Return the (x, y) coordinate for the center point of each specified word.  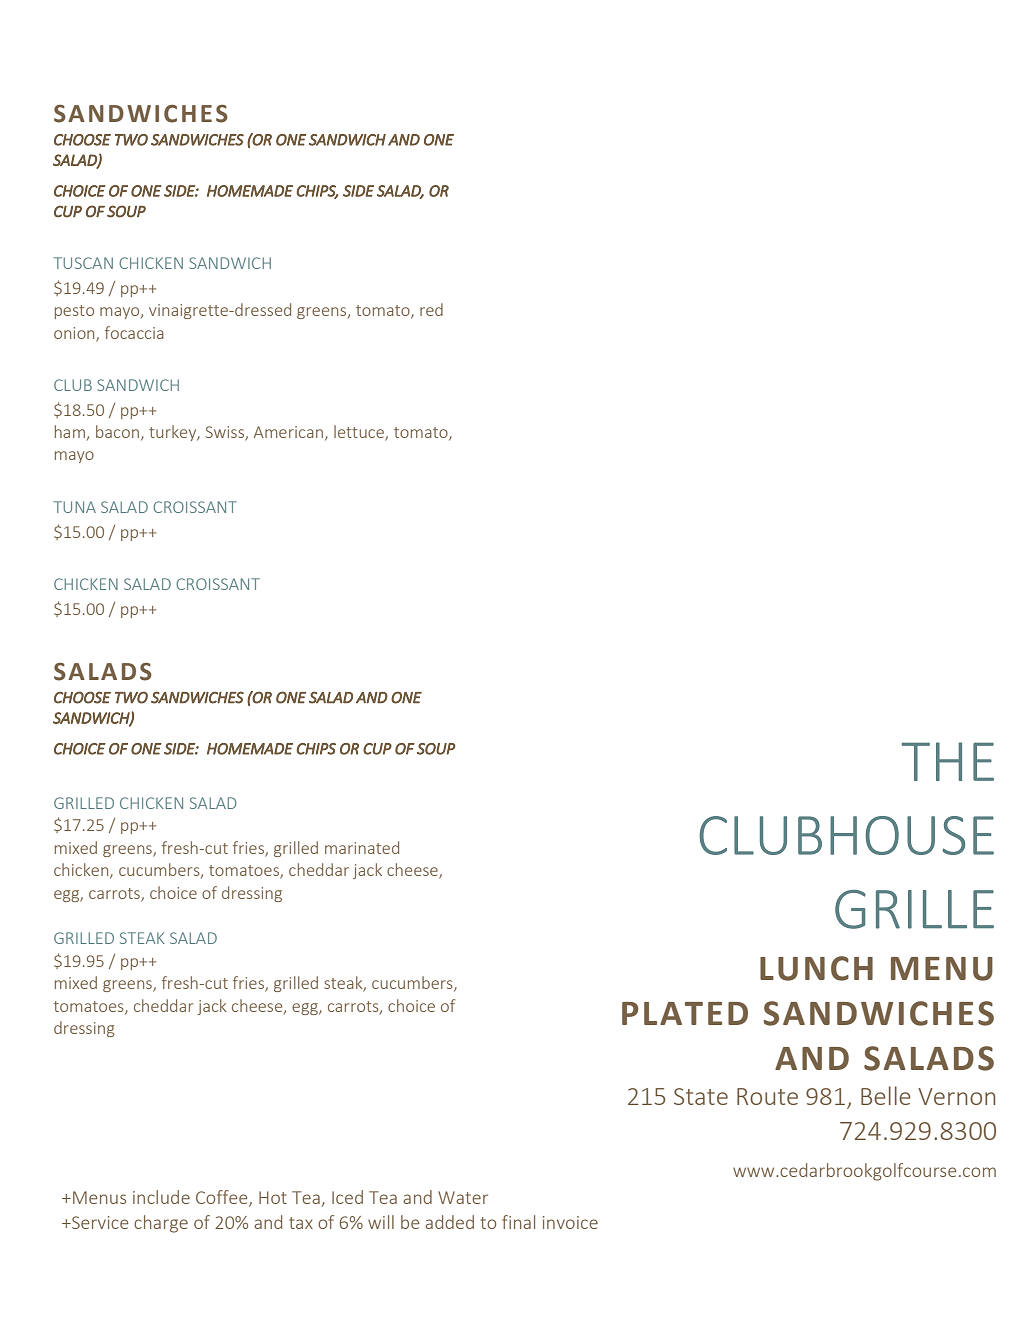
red (431, 309)
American (288, 432)
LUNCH (816, 968)
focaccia (134, 332)
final (518, 1222)
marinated (362, 847)
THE (948, 761)
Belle (886, 1095)
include (161, 1197)
